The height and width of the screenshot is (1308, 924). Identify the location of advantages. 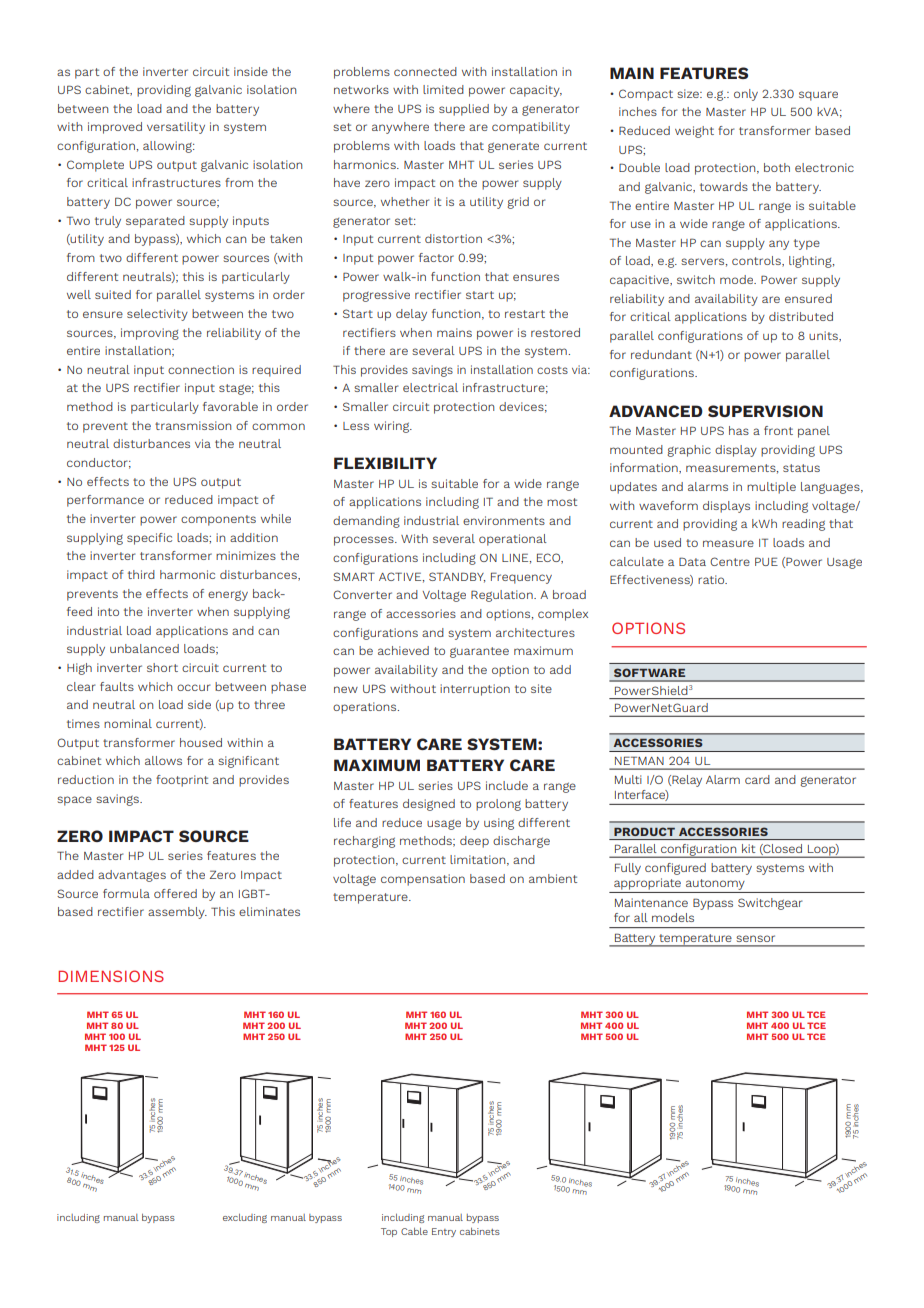
(132, 876).
